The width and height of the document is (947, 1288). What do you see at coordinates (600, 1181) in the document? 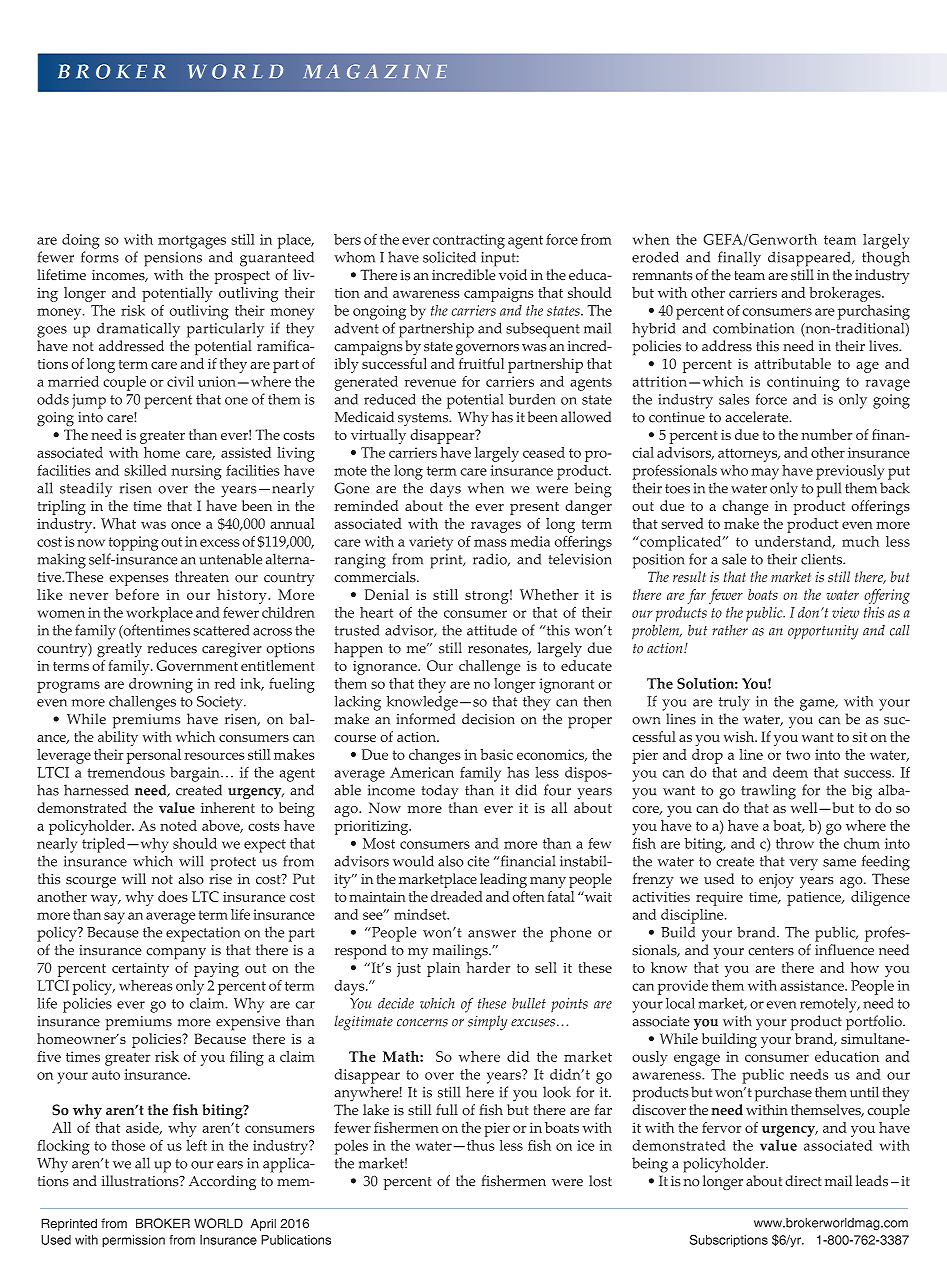
I see `lost` at bounding box center [600, 1181].
